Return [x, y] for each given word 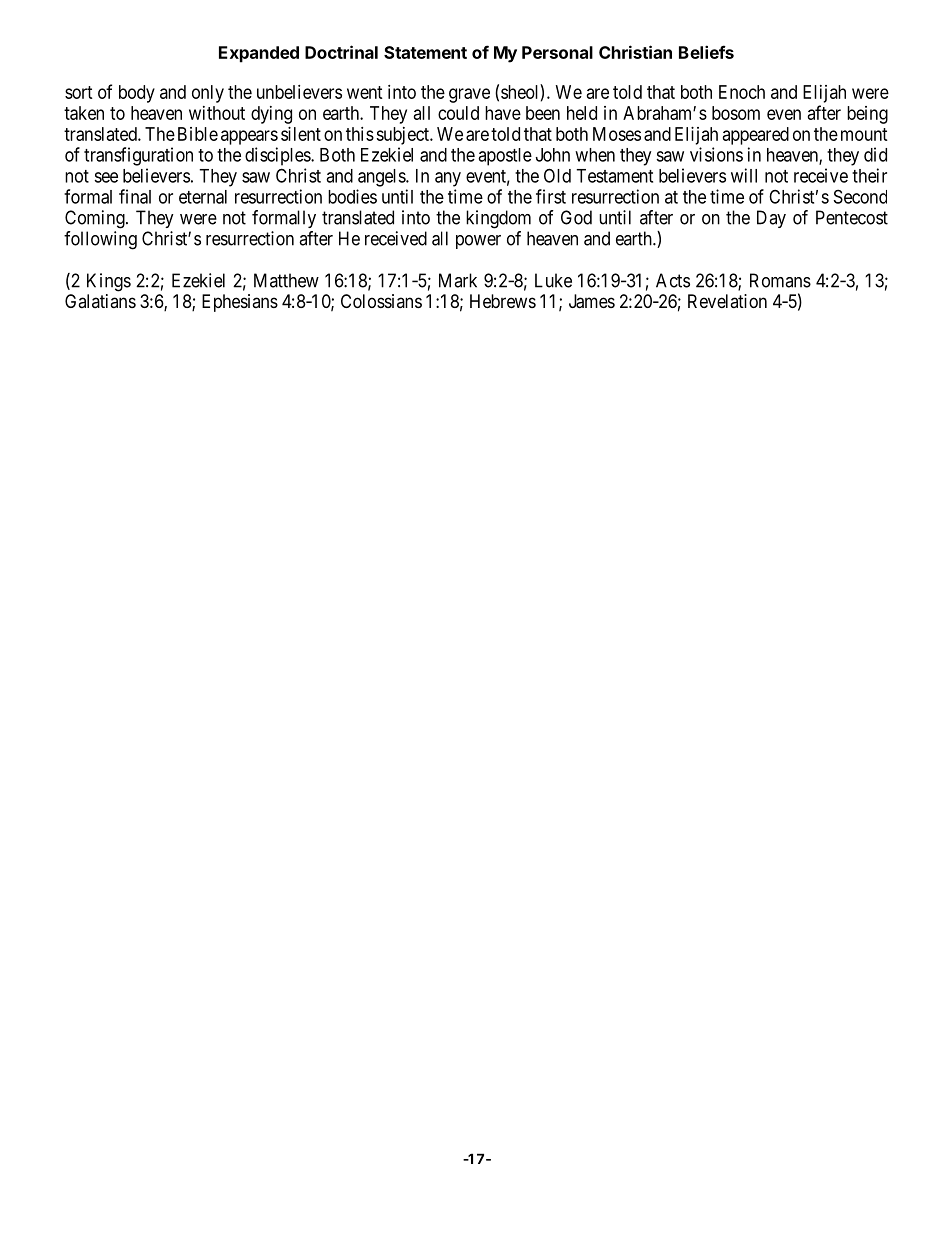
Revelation [727, 301]
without [217, 113]
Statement [425, 52]
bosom [736, 113]
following [100, 240]
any [448, 179]
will [744, 175]
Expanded [259, 54]
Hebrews [503, 301]
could [458, 113]
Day [771, 219]
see [106, 177]
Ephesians [240, 303]
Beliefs [706, 52]
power [478, 242]
